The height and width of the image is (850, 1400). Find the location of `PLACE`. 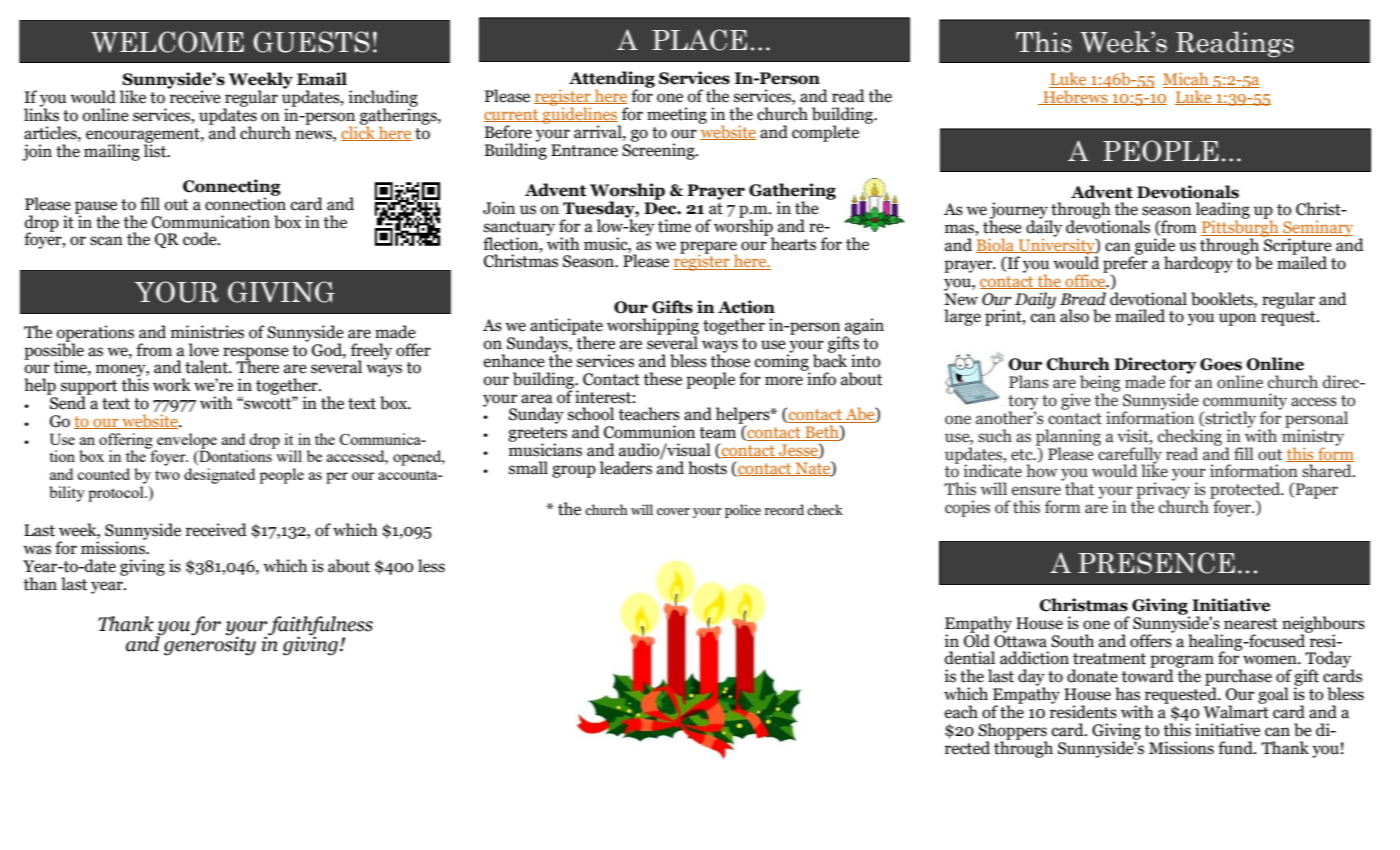

PLACE is located at coordinates (699, 40).
